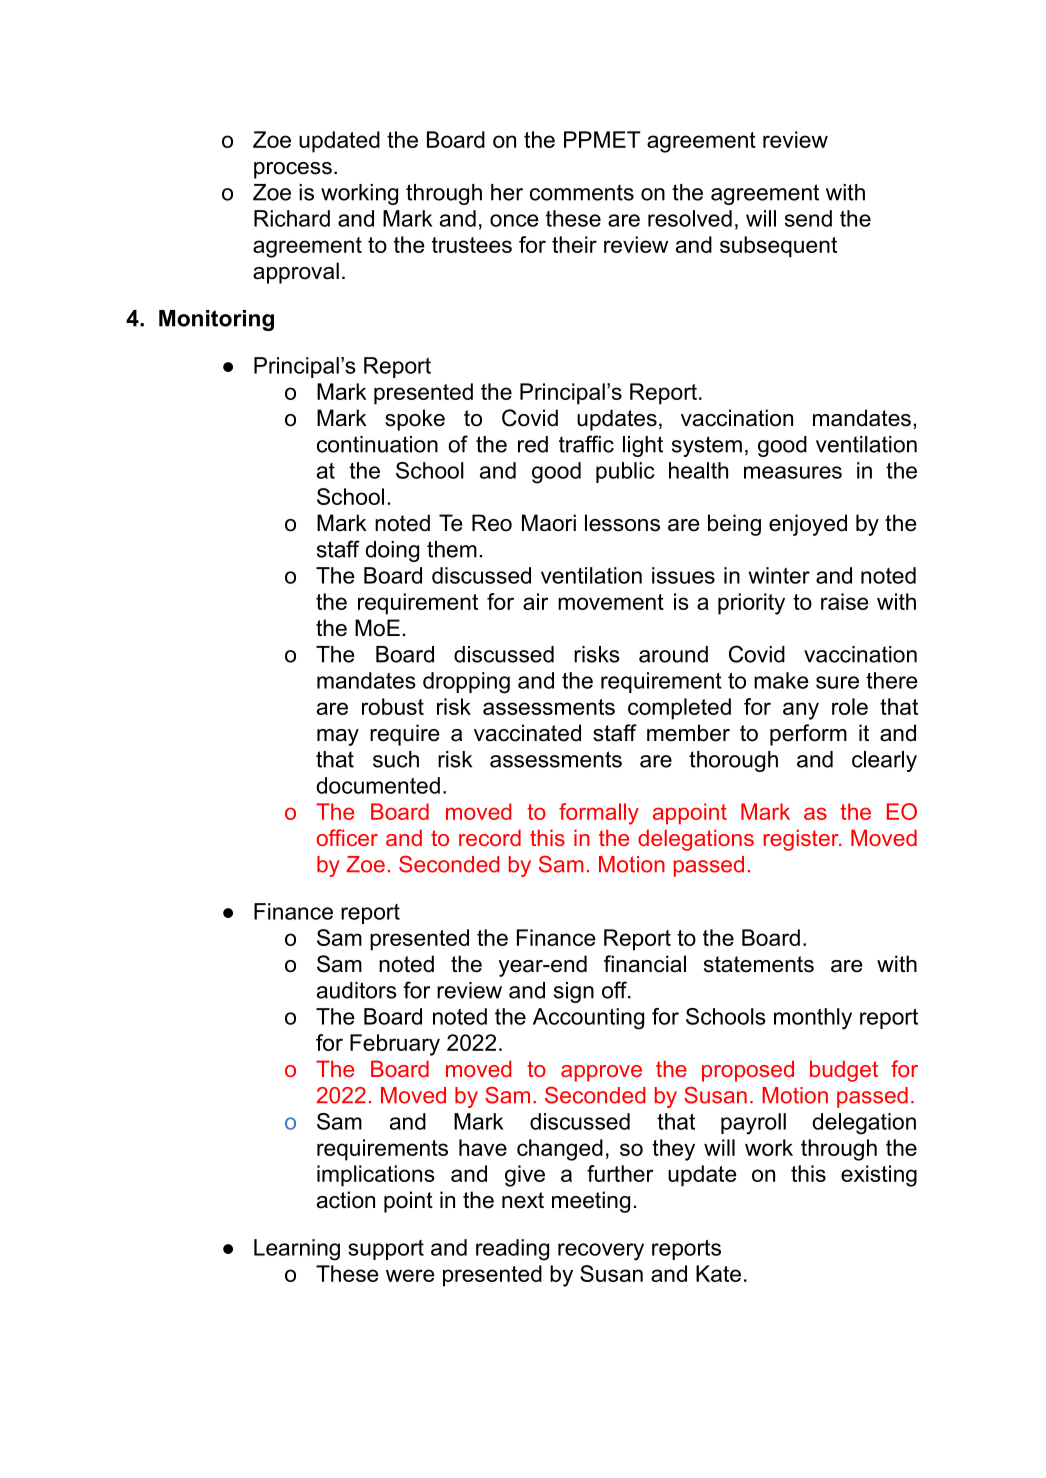 The height and width of the screenshot is (1478, 1046). I want to click on register, so click(802, 840).
